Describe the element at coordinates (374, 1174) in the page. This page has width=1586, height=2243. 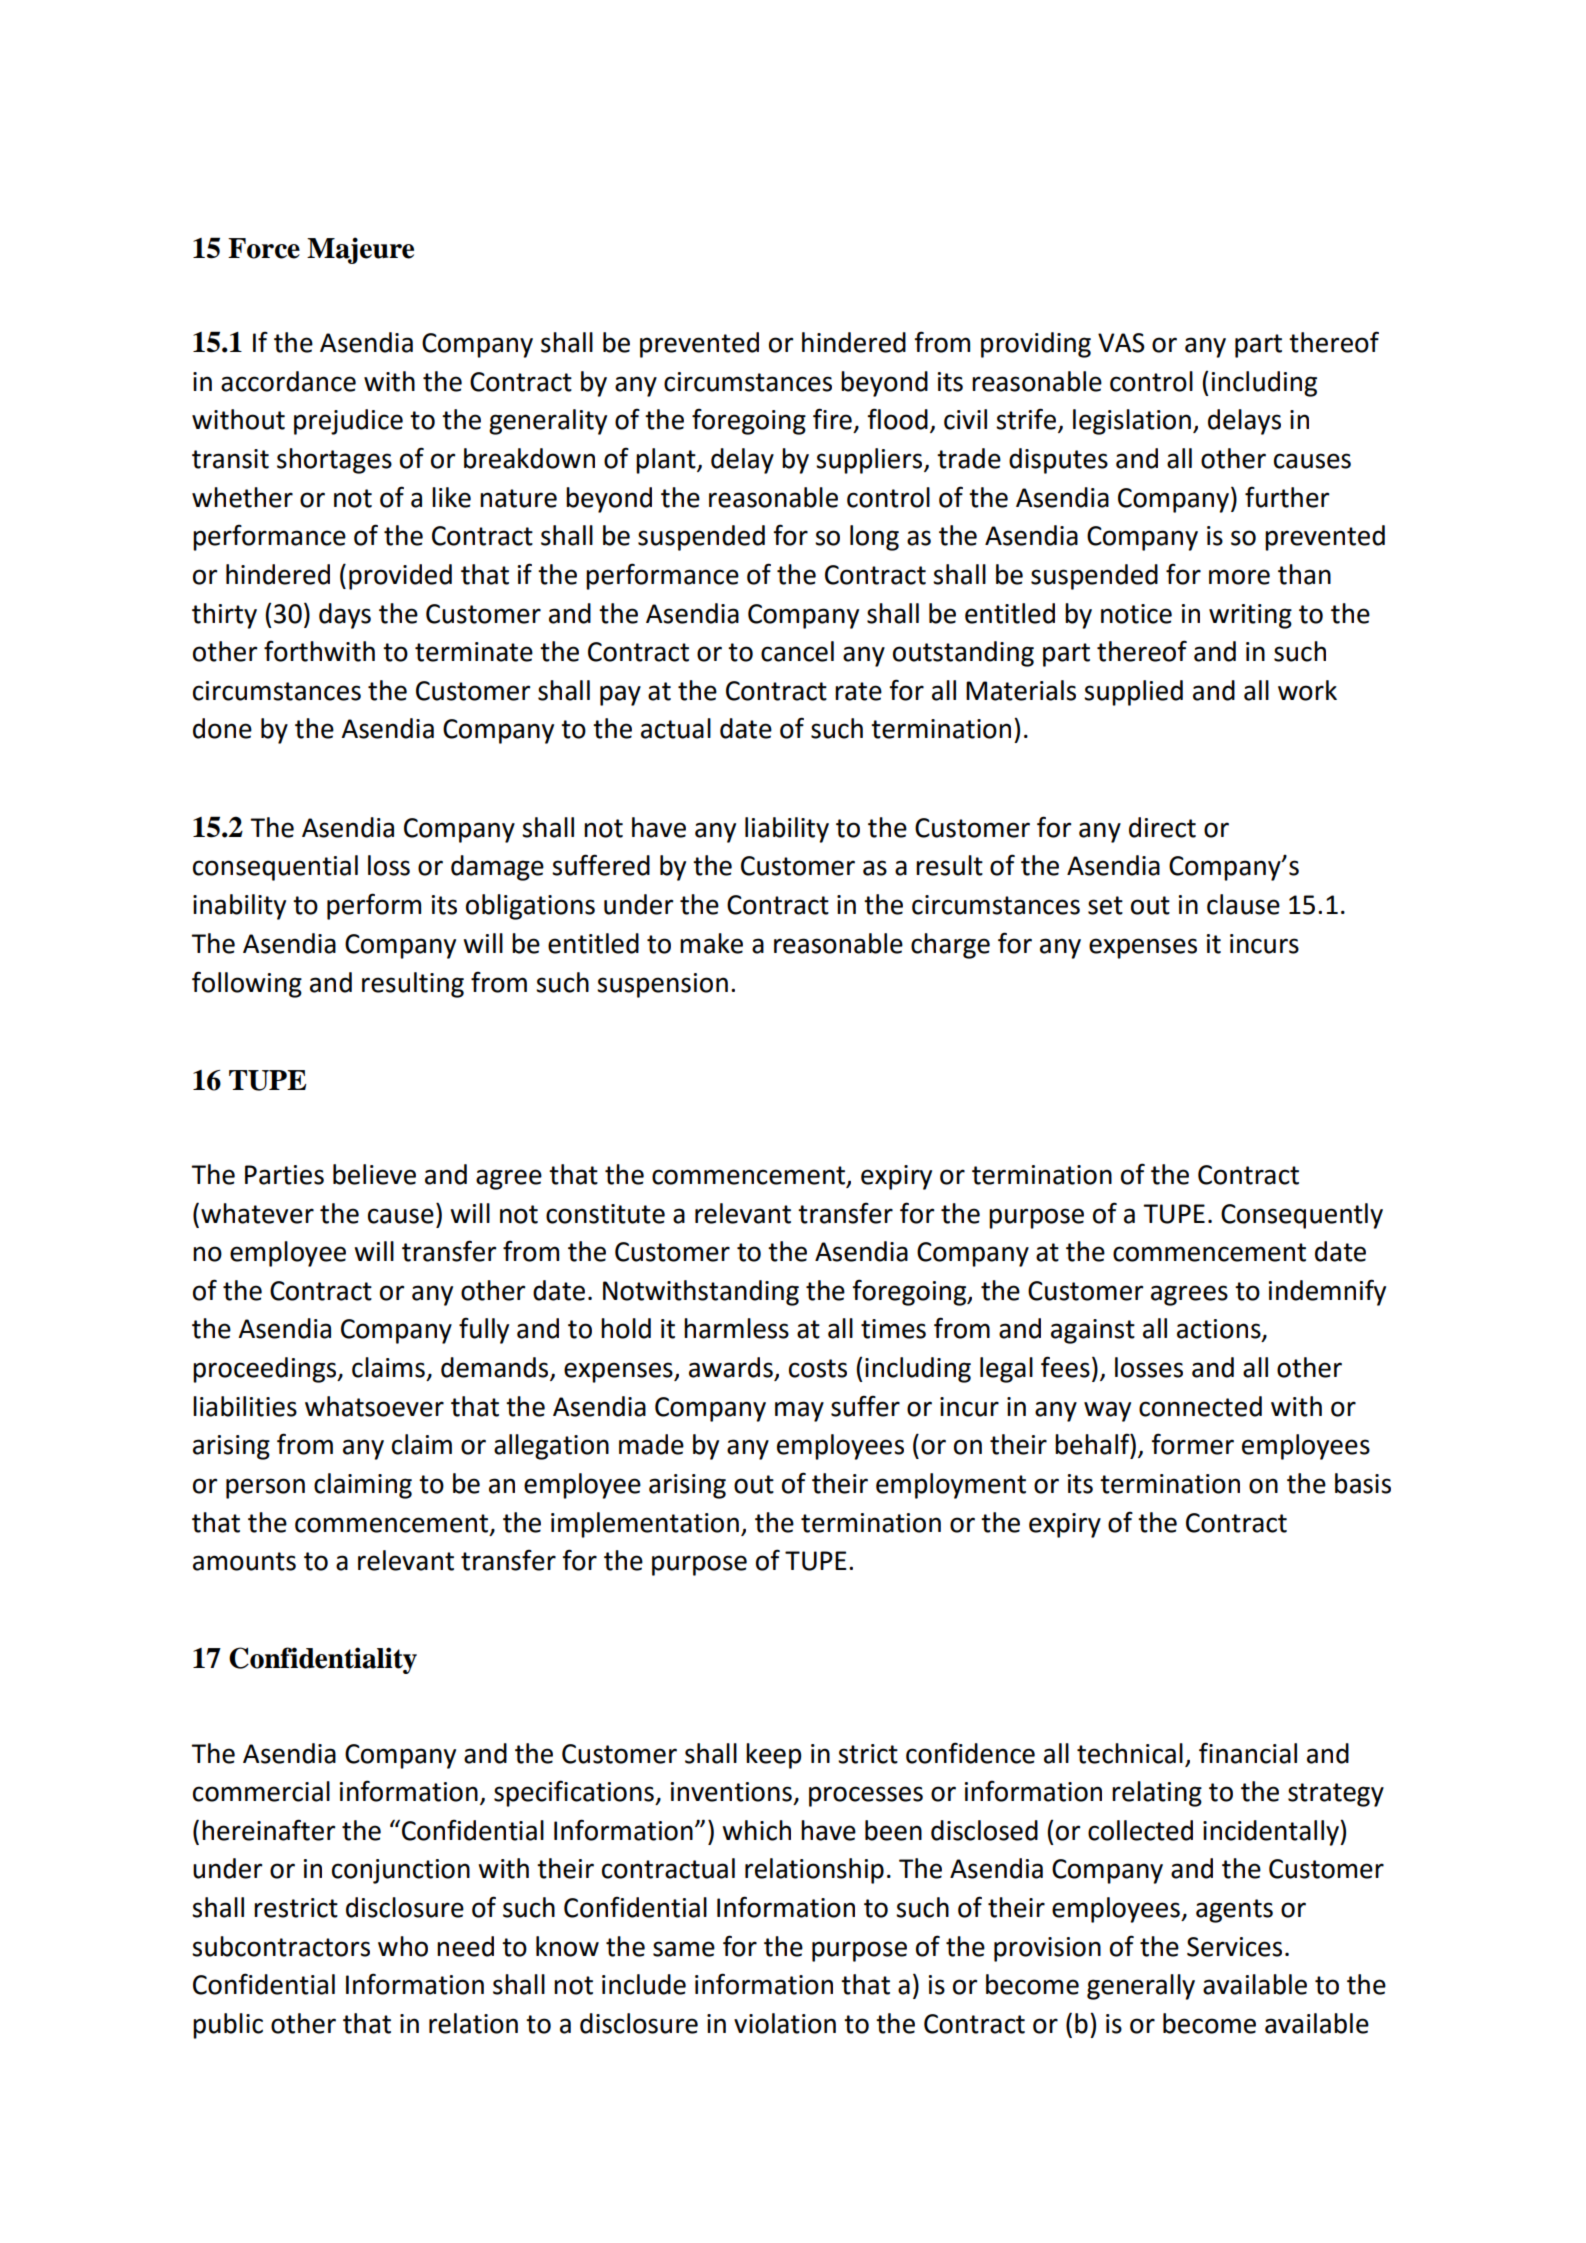
I see `believe` at that location.
